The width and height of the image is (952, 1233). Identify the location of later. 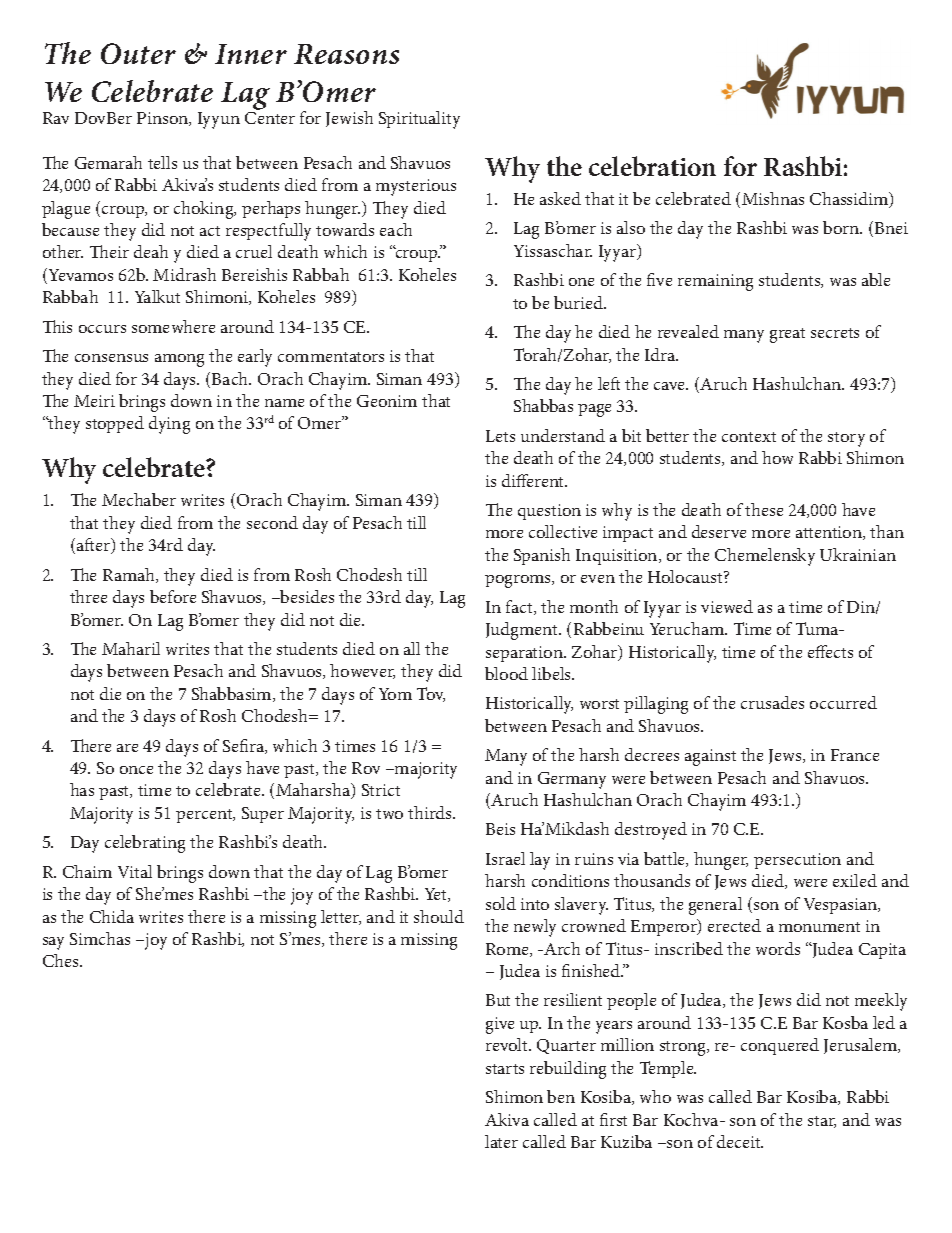
(501, 1141).
